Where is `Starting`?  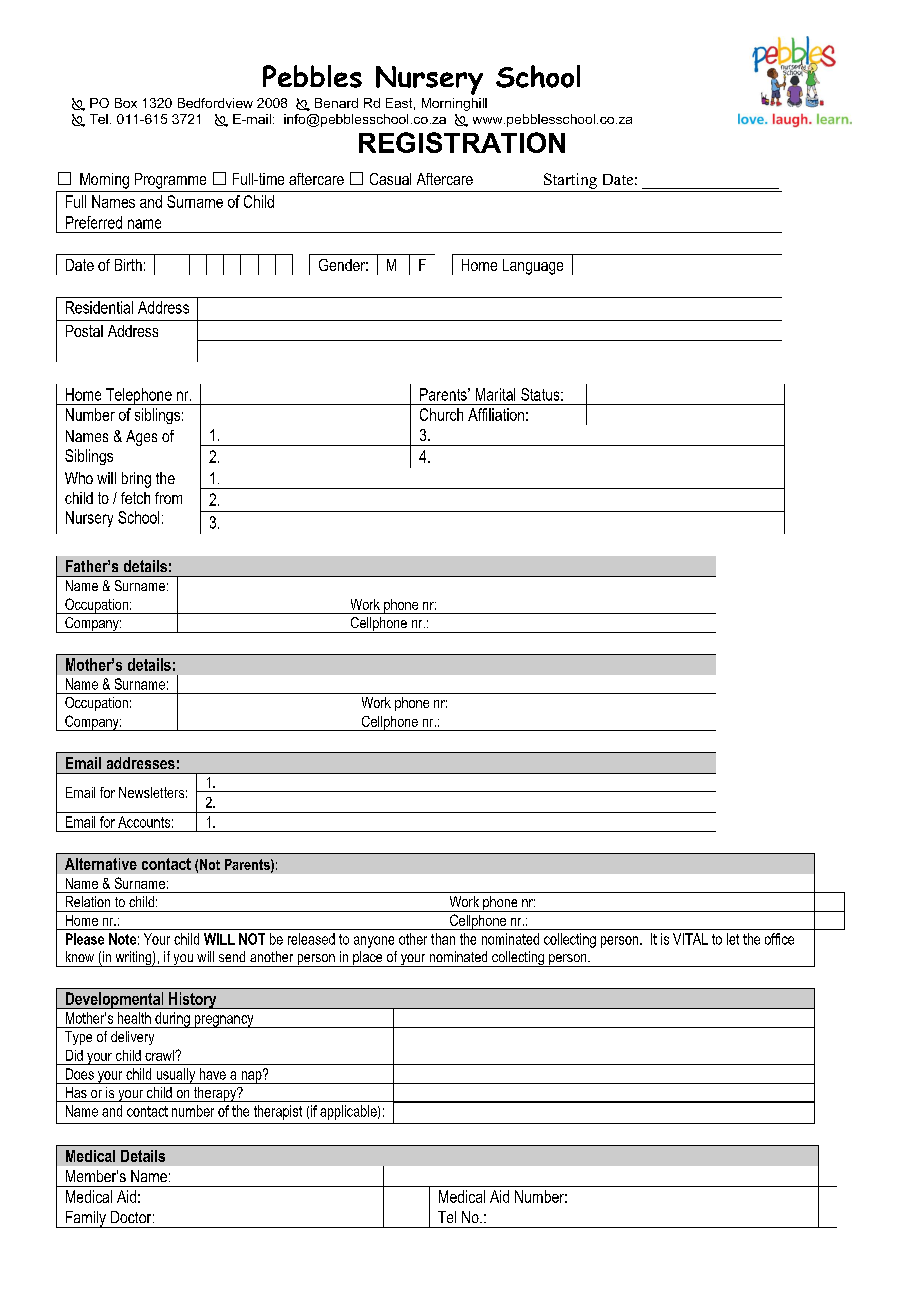
Starting is located at coordinates (570, 181).
